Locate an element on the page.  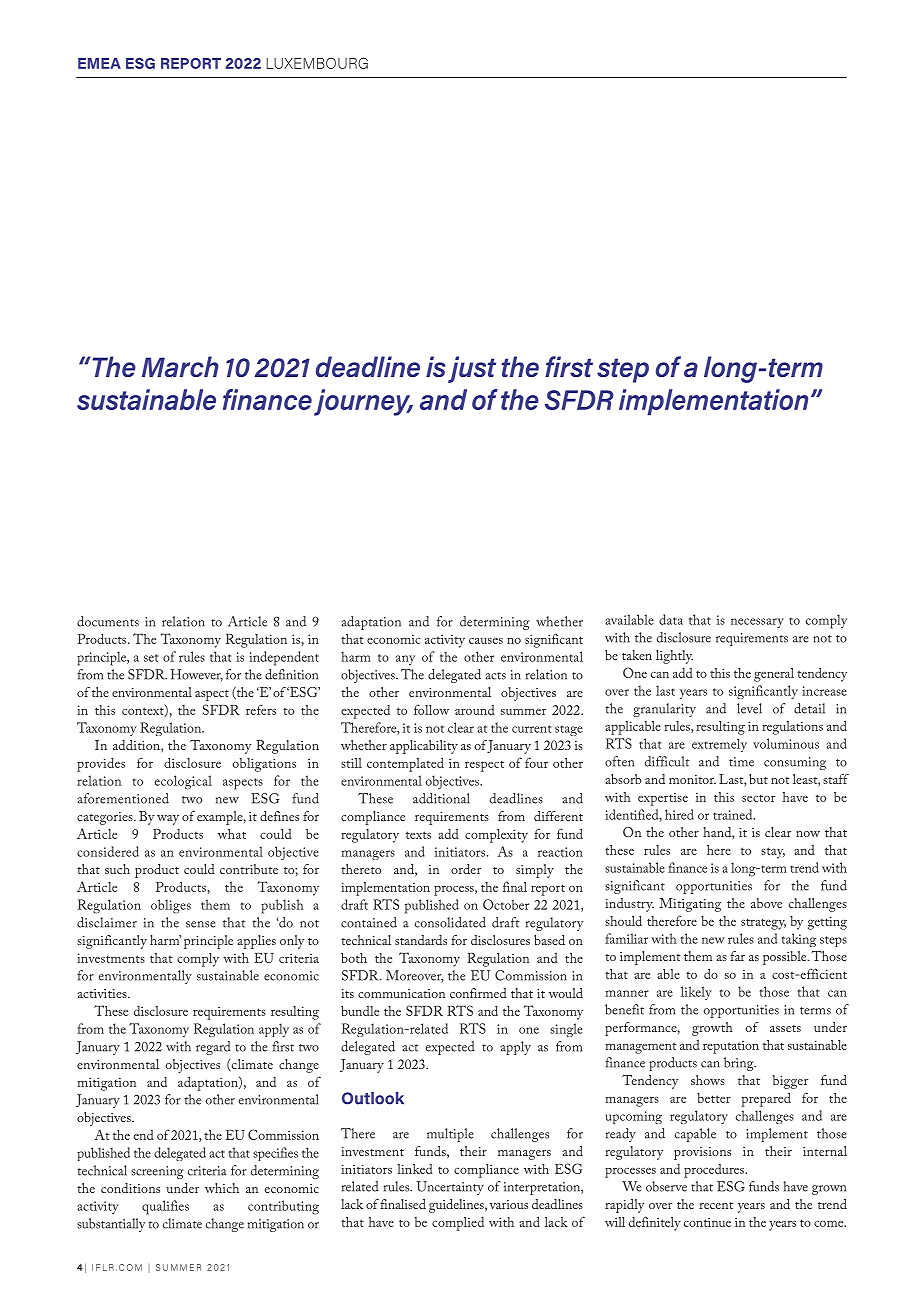
recent is located at coordinates (716, 1205).
